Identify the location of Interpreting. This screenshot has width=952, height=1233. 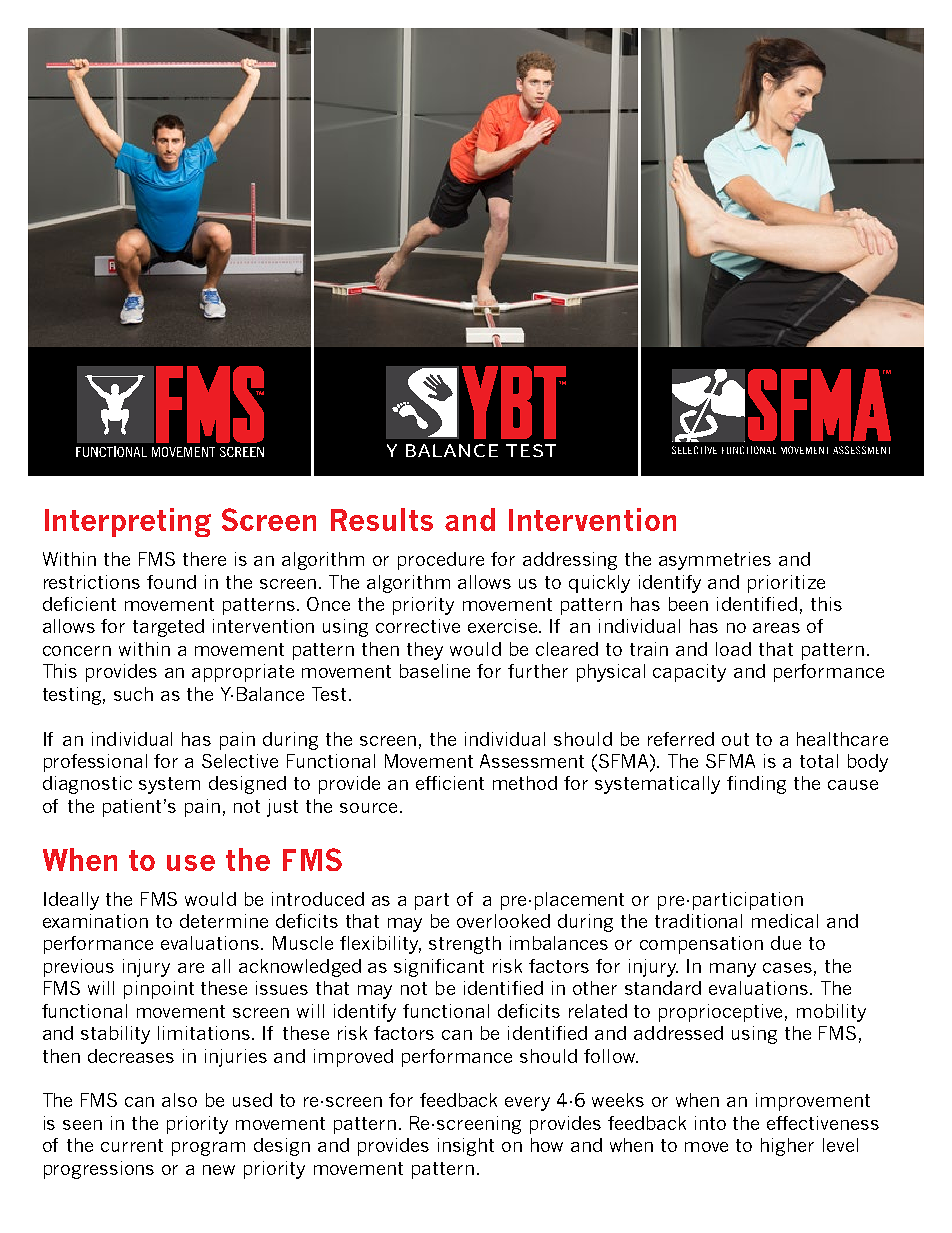
(128, 522).
